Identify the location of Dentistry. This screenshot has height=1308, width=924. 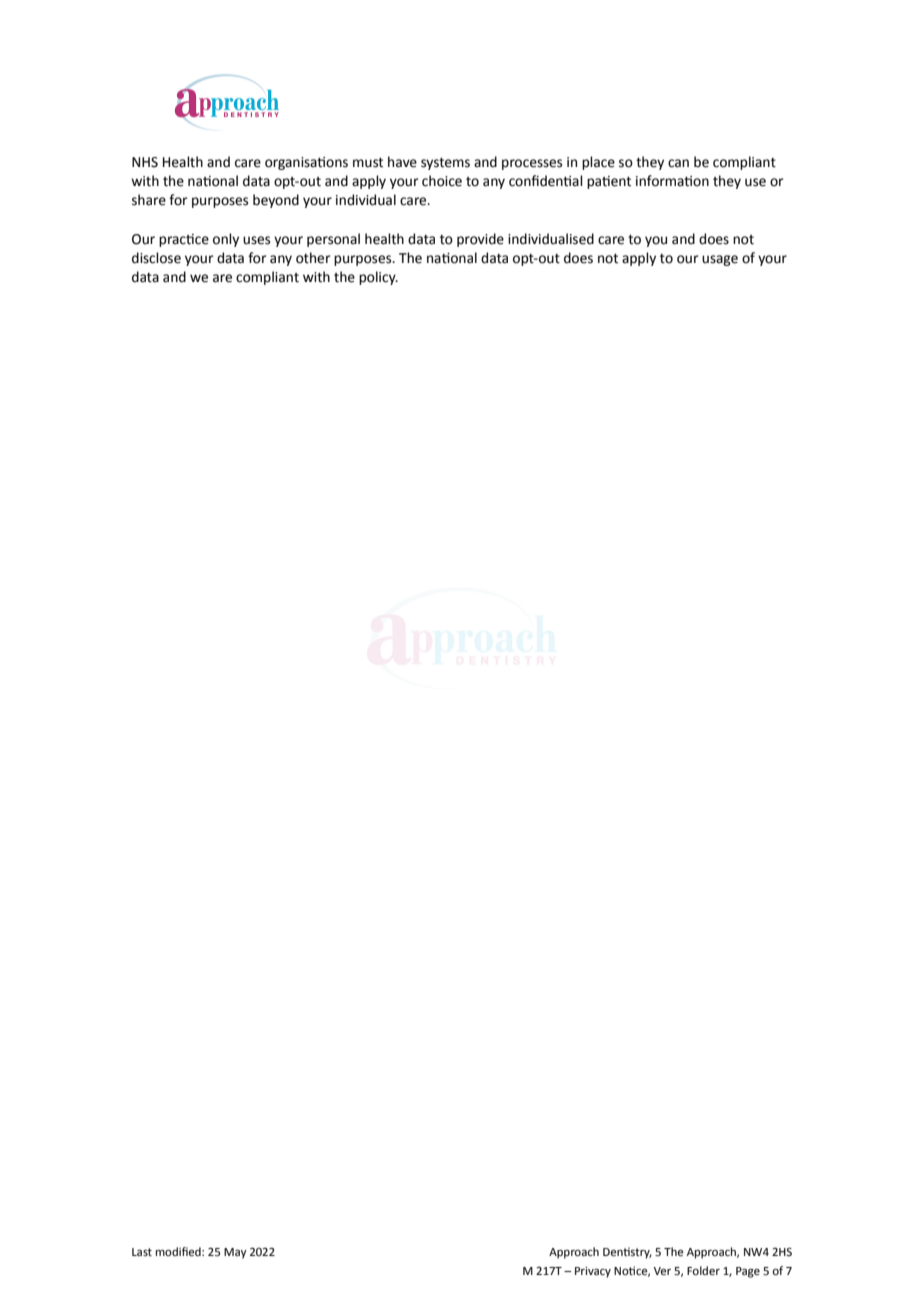
(627, 1253).
